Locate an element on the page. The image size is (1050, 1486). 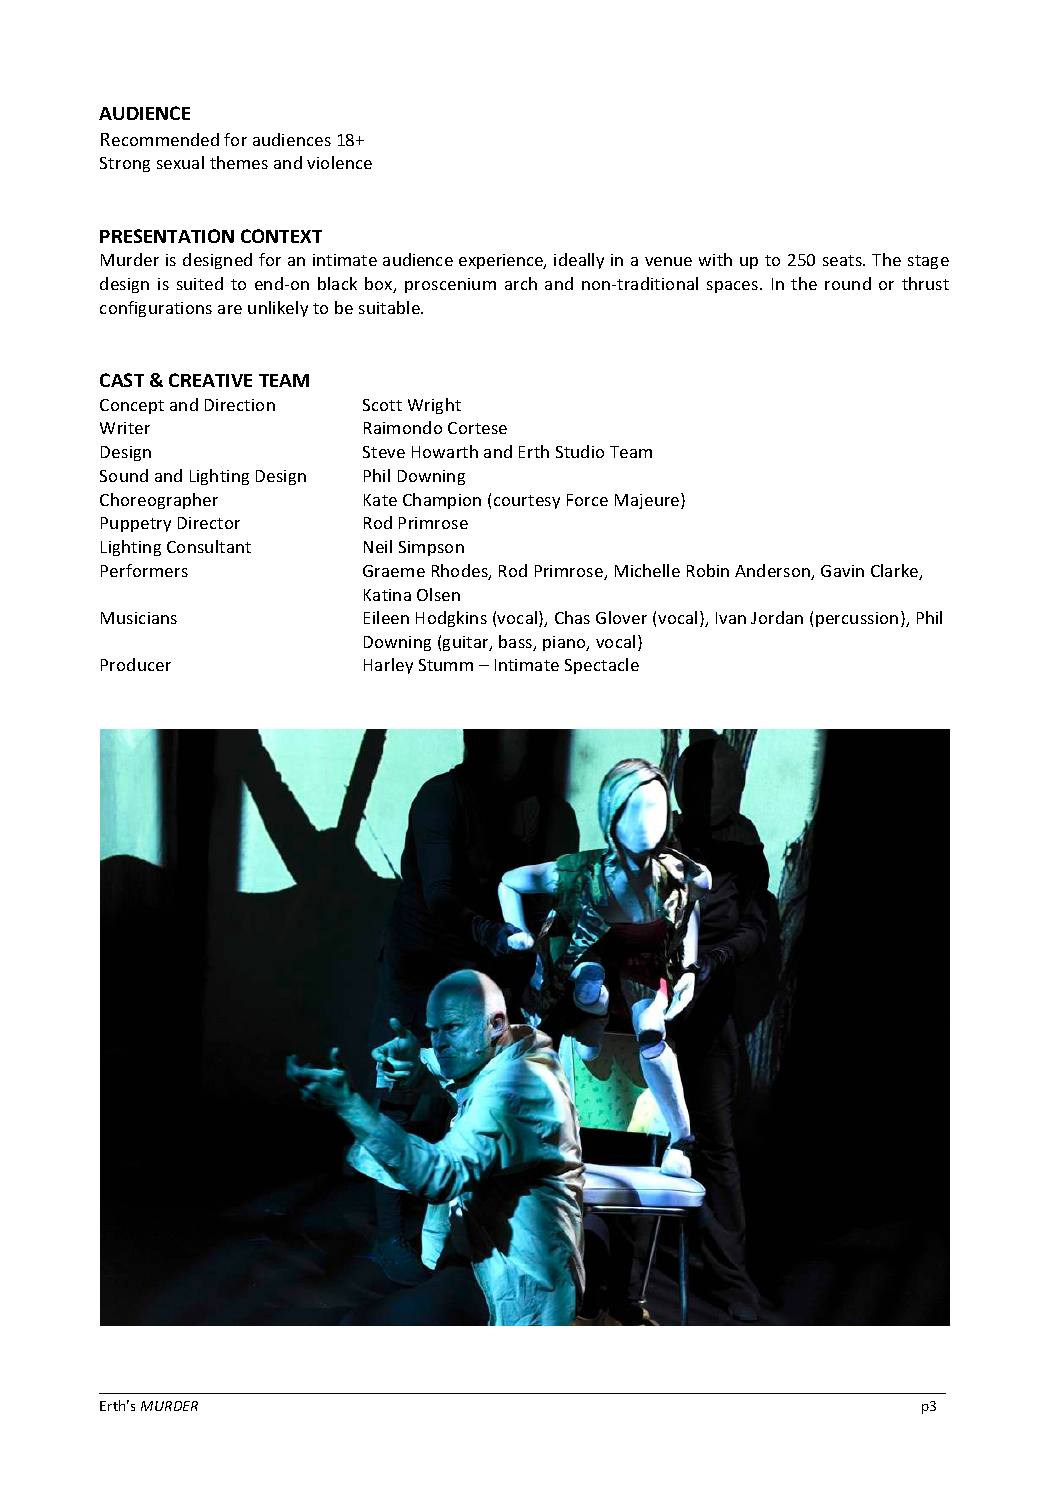
themes is located at coordinates (239, 162).
